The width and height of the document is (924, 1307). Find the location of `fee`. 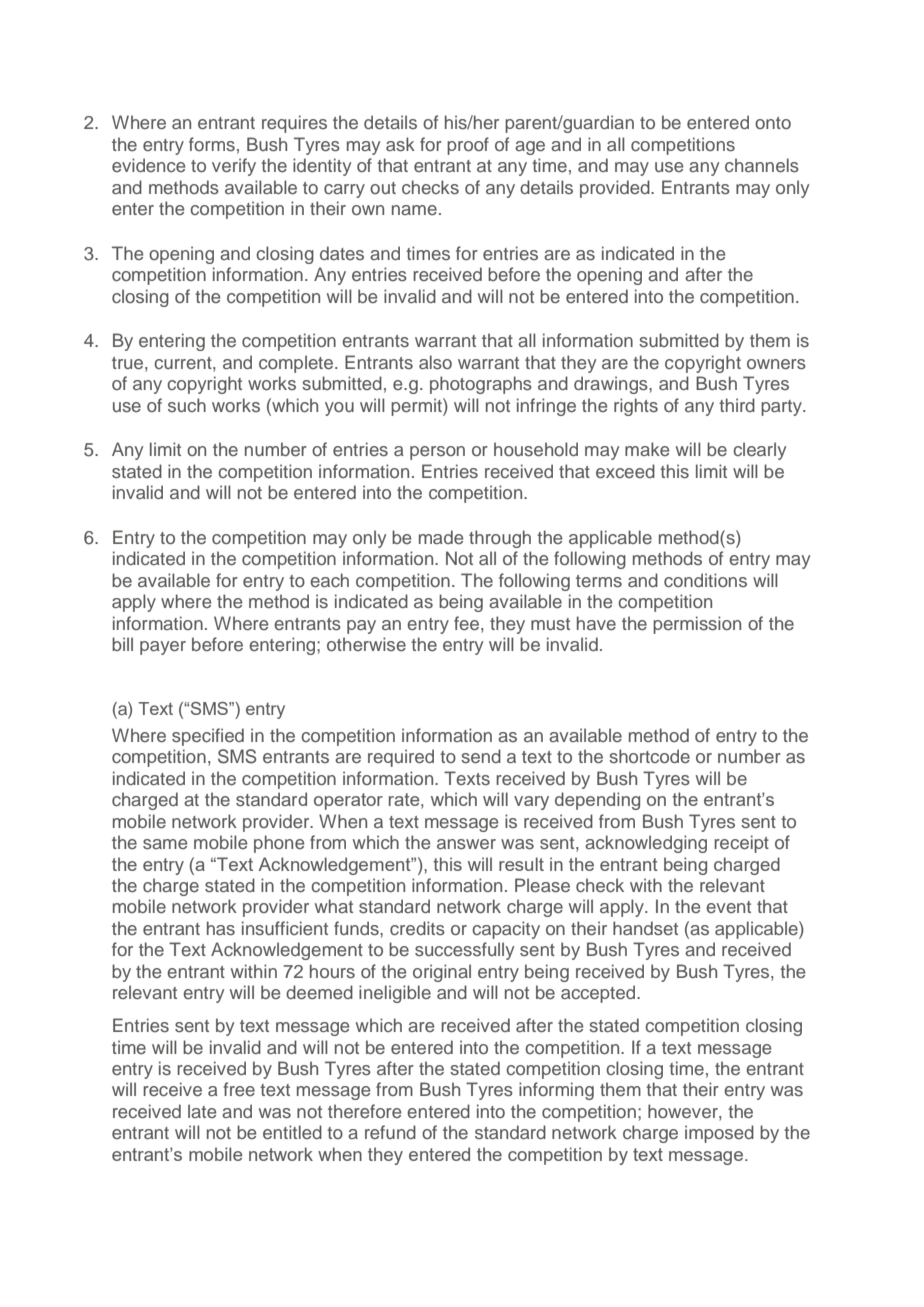

fee is located at coordinates (468, 623).
